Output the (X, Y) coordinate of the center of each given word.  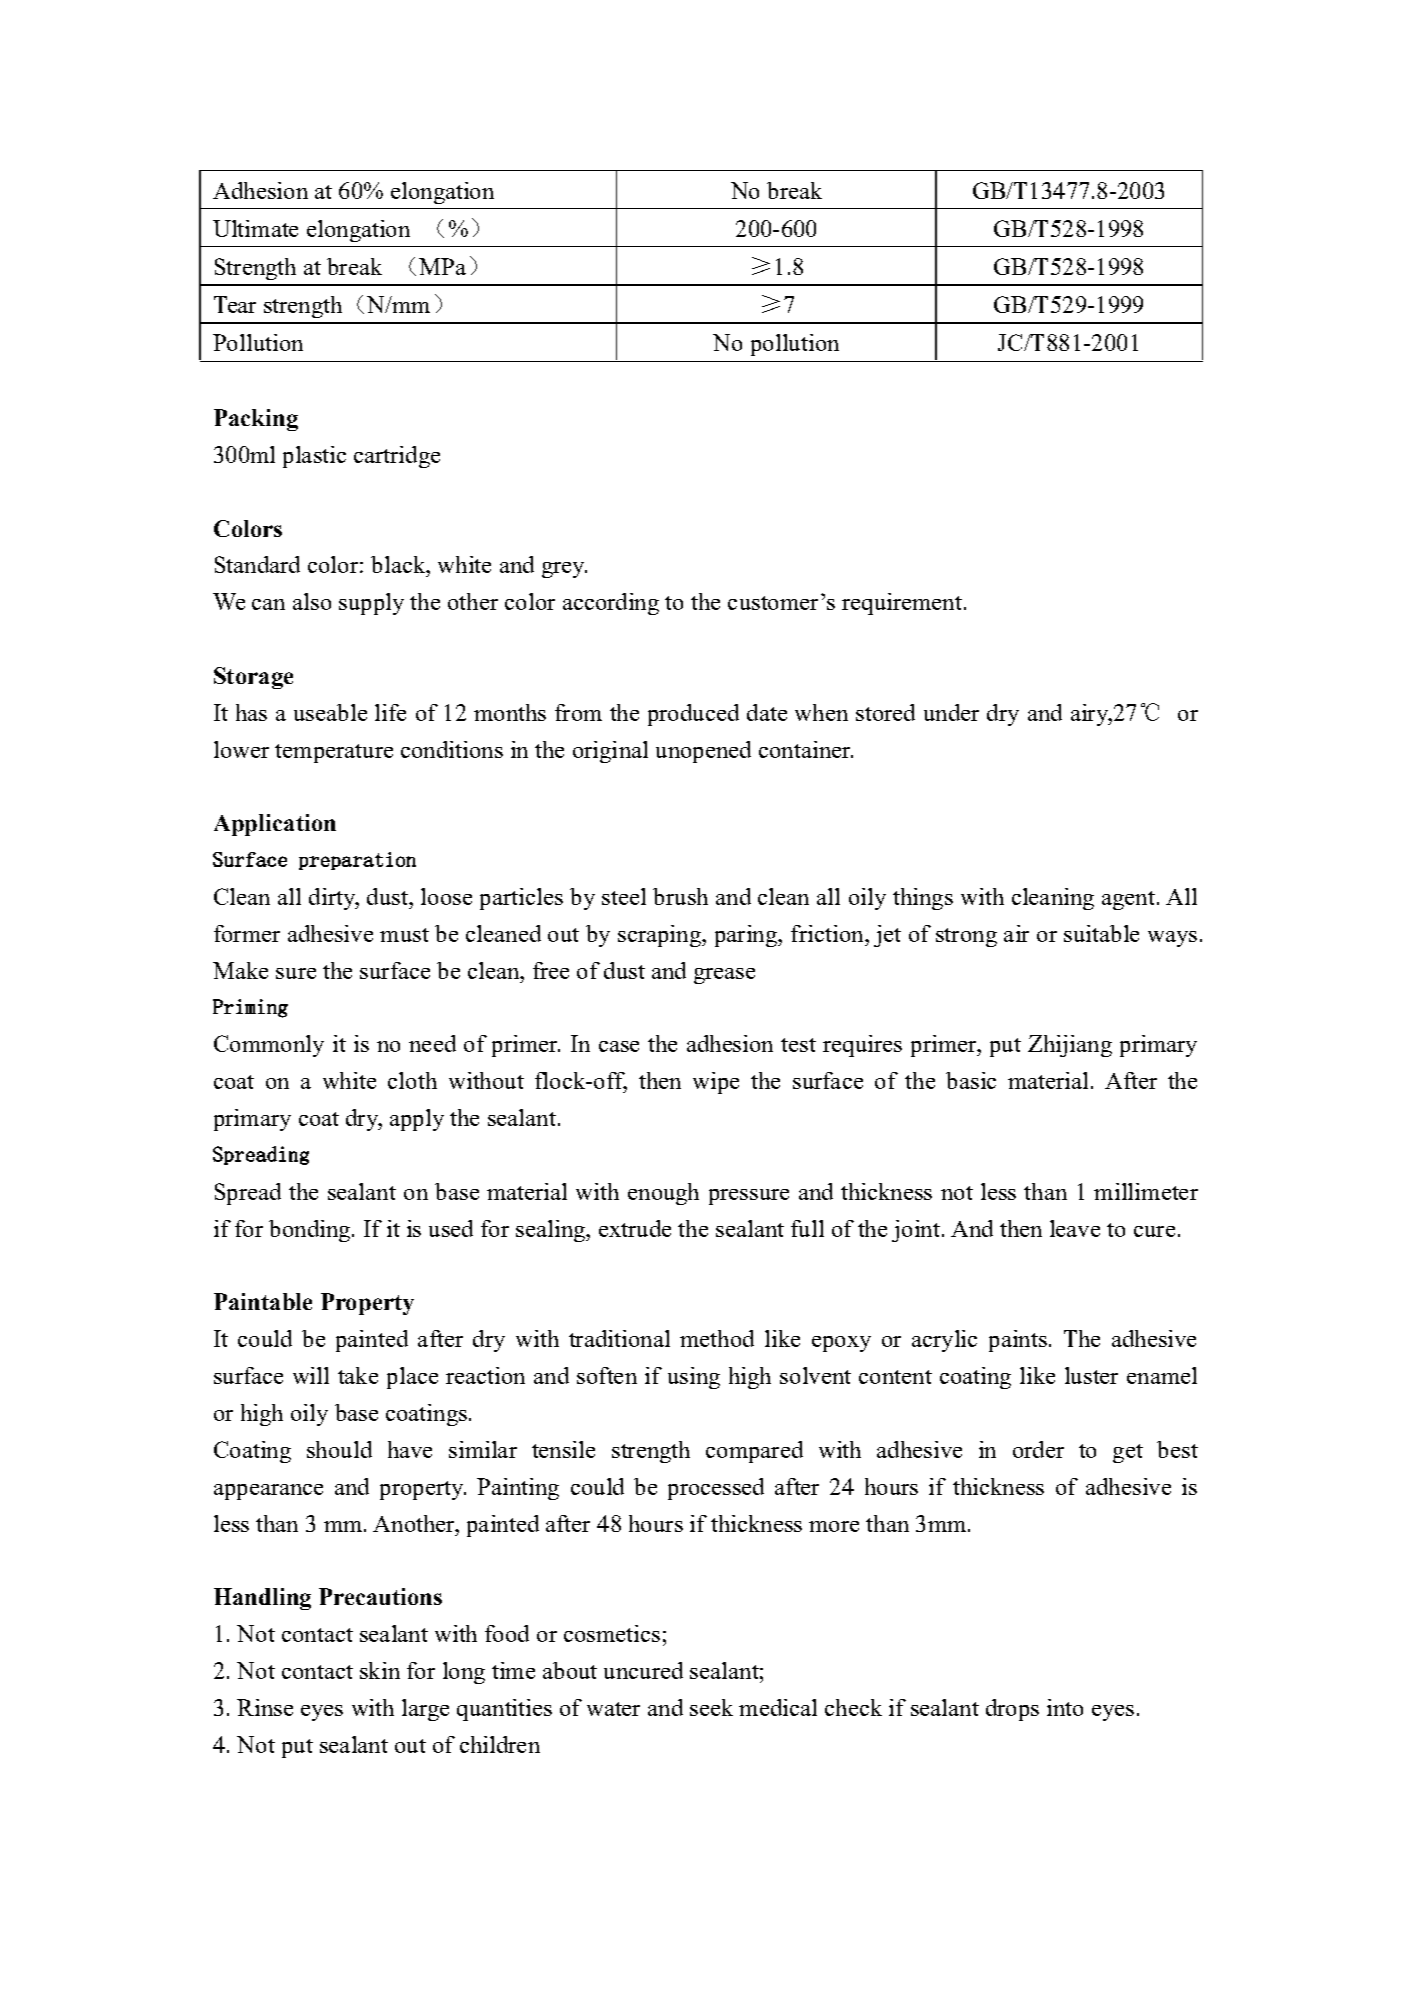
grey (564, 570)
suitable (1101, 933)
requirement (902, 604)
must (404, 935)
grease (724, 976)
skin (380, 1670)
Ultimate (255, 228)
